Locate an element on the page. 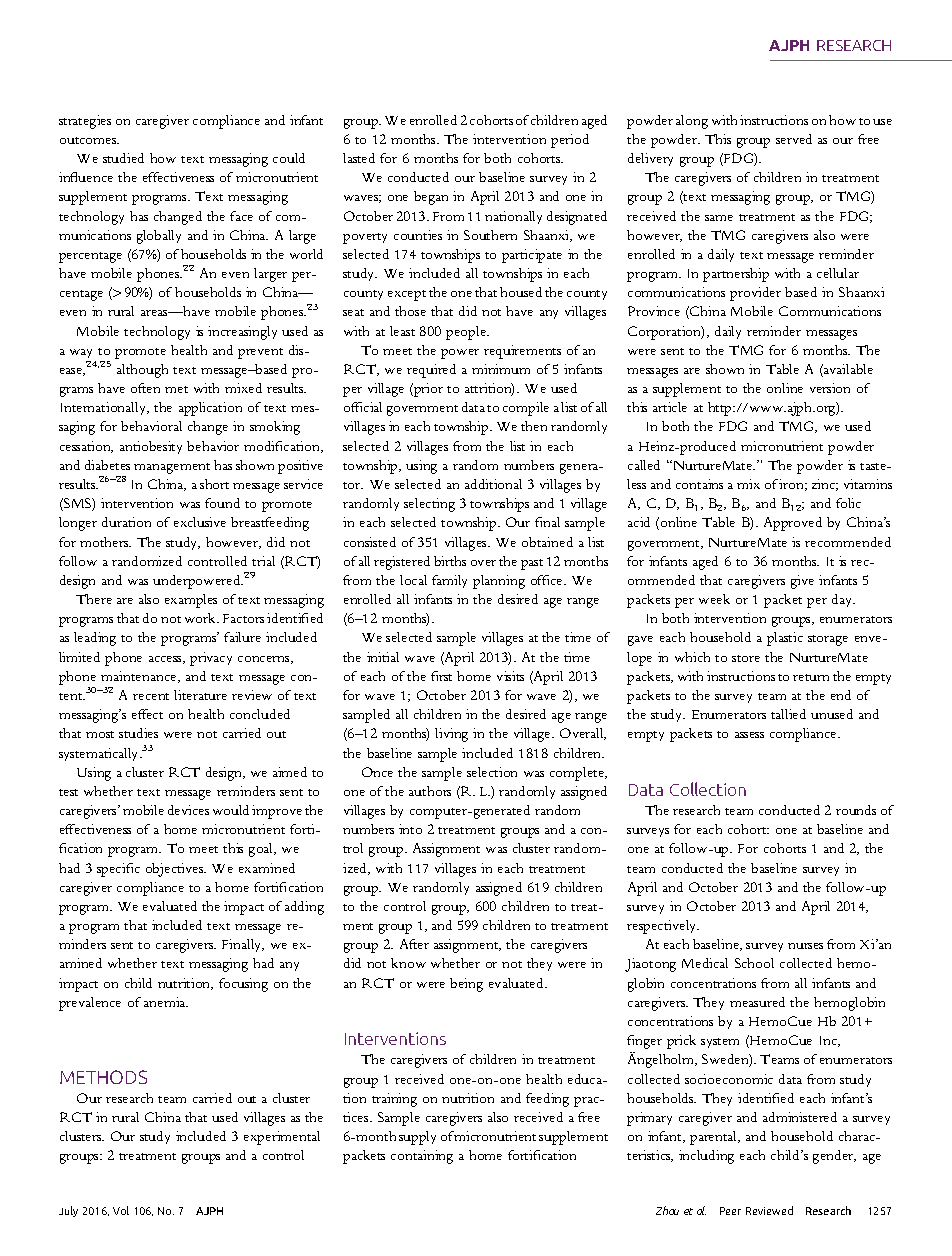  served is located at coordinates (794, 139).
